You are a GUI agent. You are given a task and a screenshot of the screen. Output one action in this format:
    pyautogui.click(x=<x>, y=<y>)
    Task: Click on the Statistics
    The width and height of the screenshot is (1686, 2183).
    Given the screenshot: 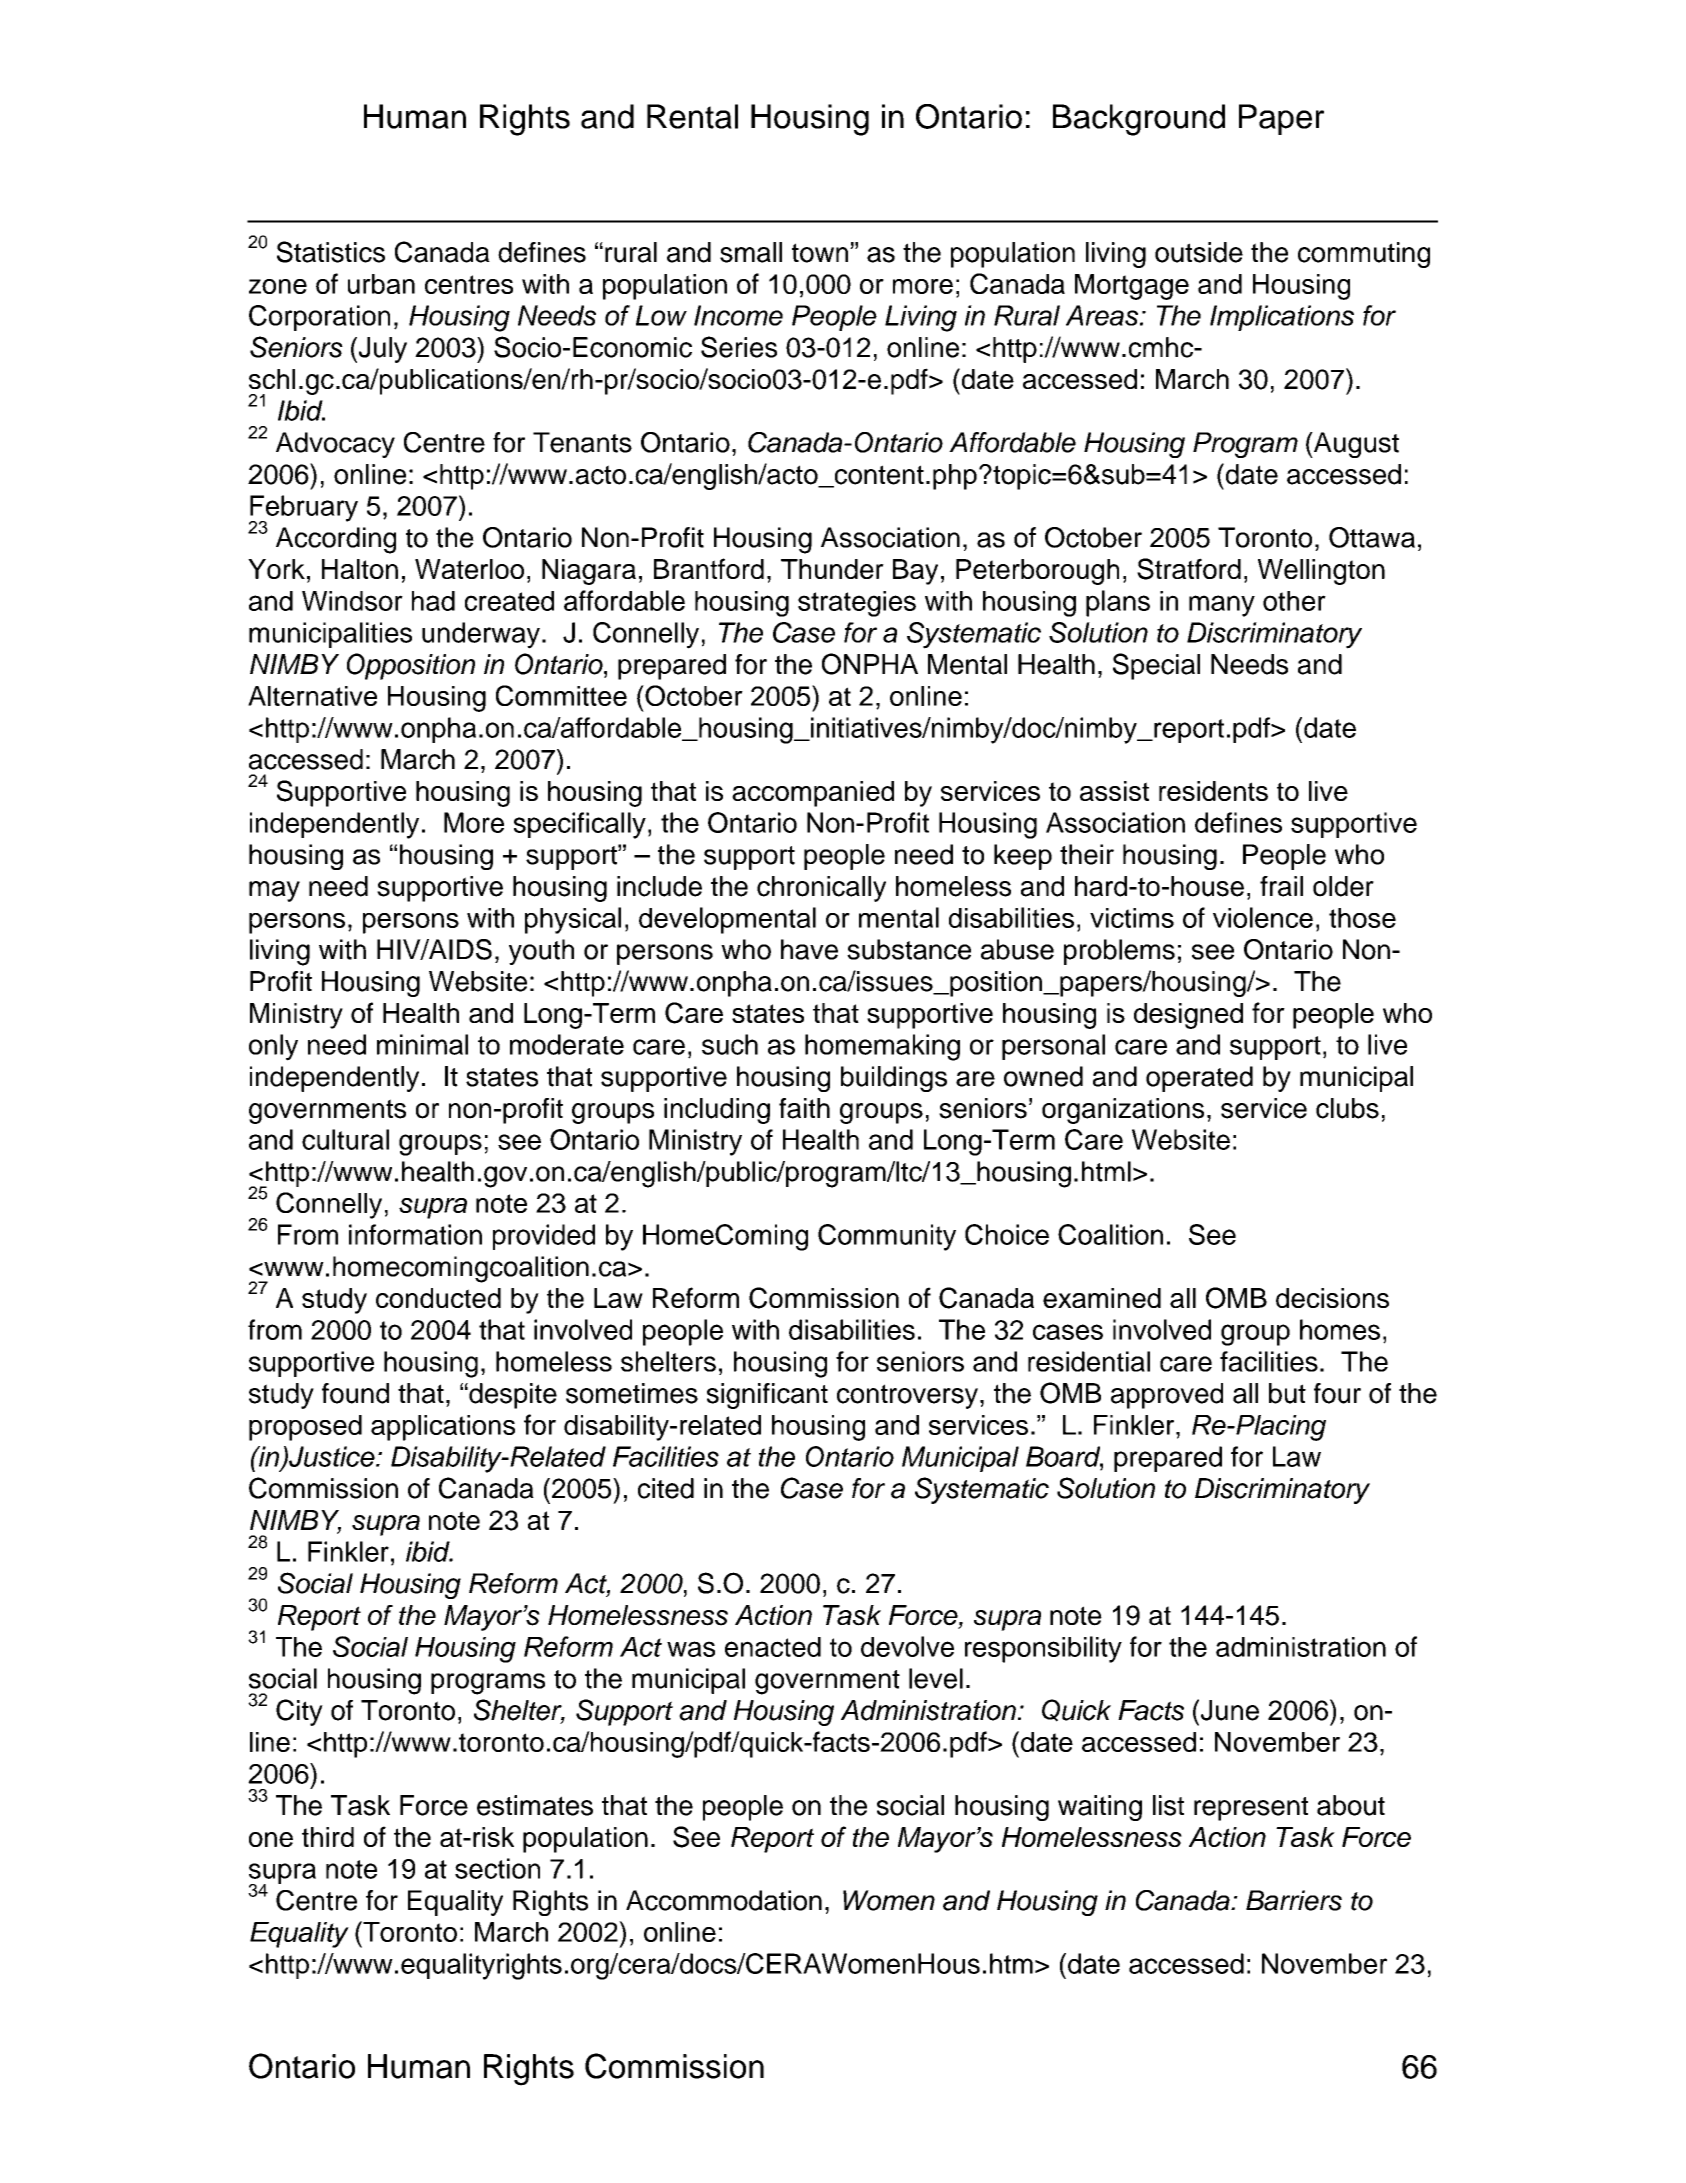 What is the action you would take?
    pyautogui.click(x=331, y=252)
